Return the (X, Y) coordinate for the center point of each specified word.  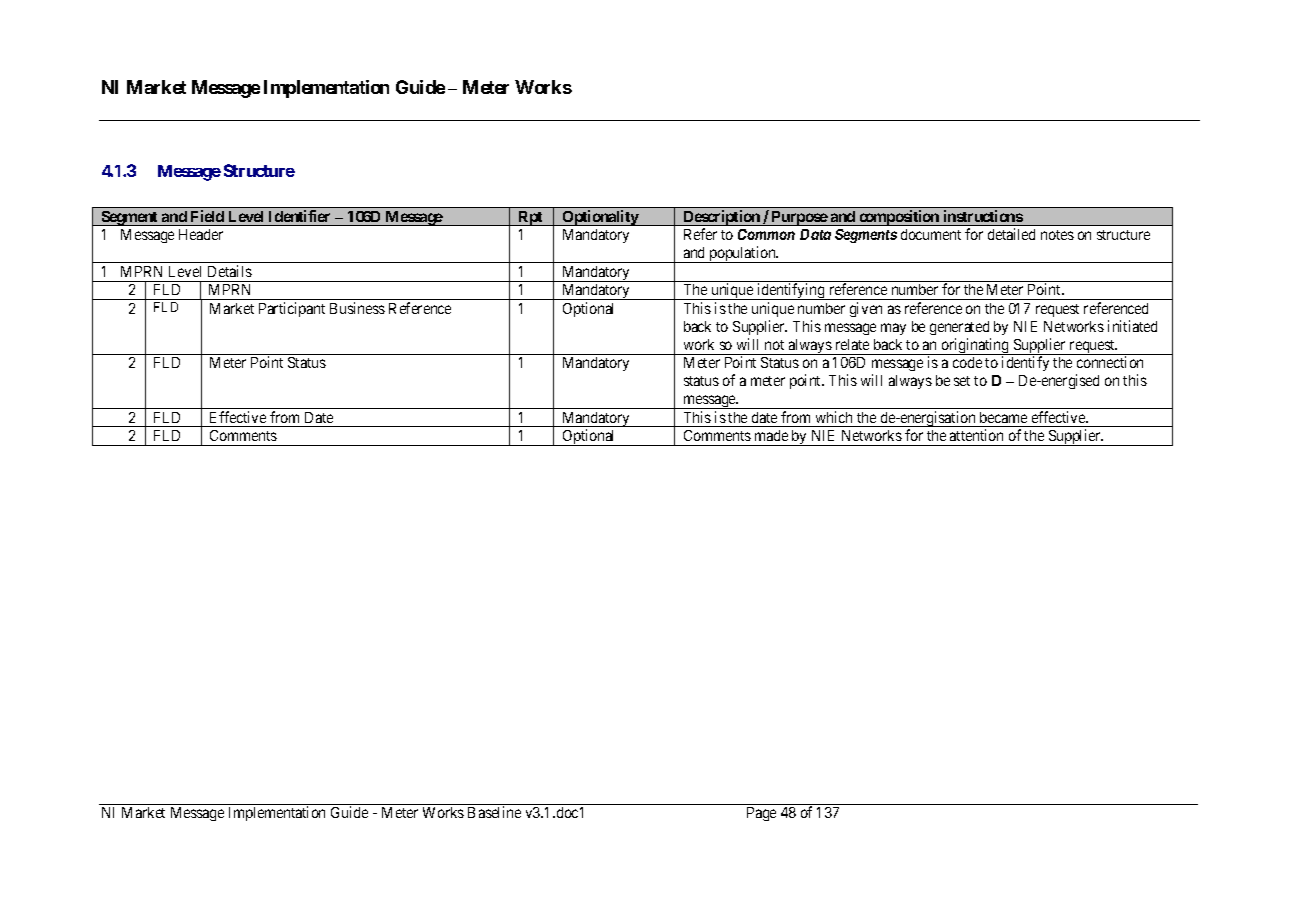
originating (975, 346)
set (962, 381)
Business (357, 308)
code (967, 362)
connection (1110, 362)
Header (201, 234)
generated (959, 328)
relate (852, 344)
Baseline (494, 812)
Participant (292, 309)
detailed (1011, 234)
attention (976, 435)
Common (766, 234)
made (771, 435)
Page (761, 814)
